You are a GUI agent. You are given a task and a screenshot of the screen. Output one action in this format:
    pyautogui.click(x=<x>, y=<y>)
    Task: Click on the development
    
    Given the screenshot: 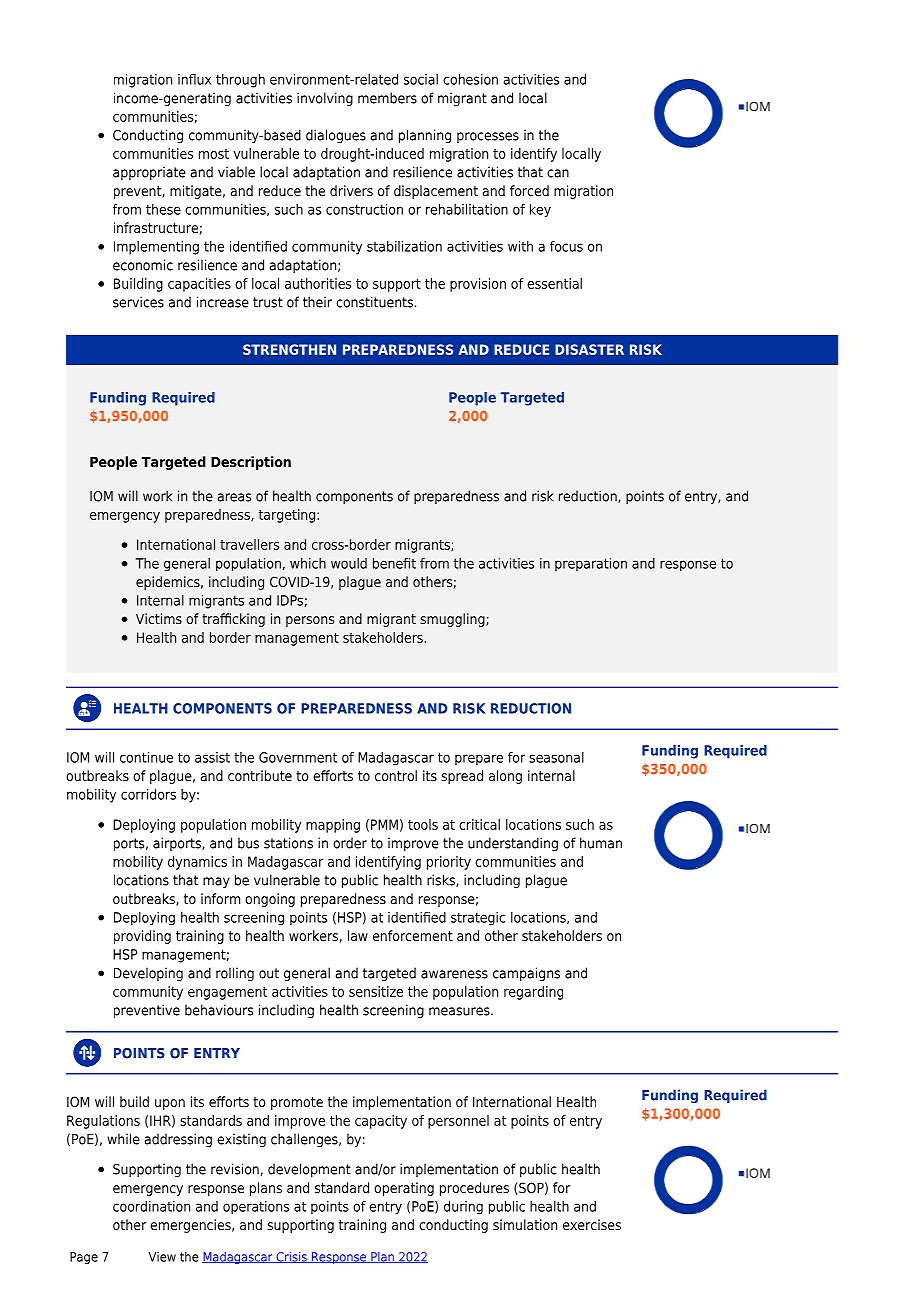 What is the action you would take?
    pyautogui.click(x=309, y=1170)
